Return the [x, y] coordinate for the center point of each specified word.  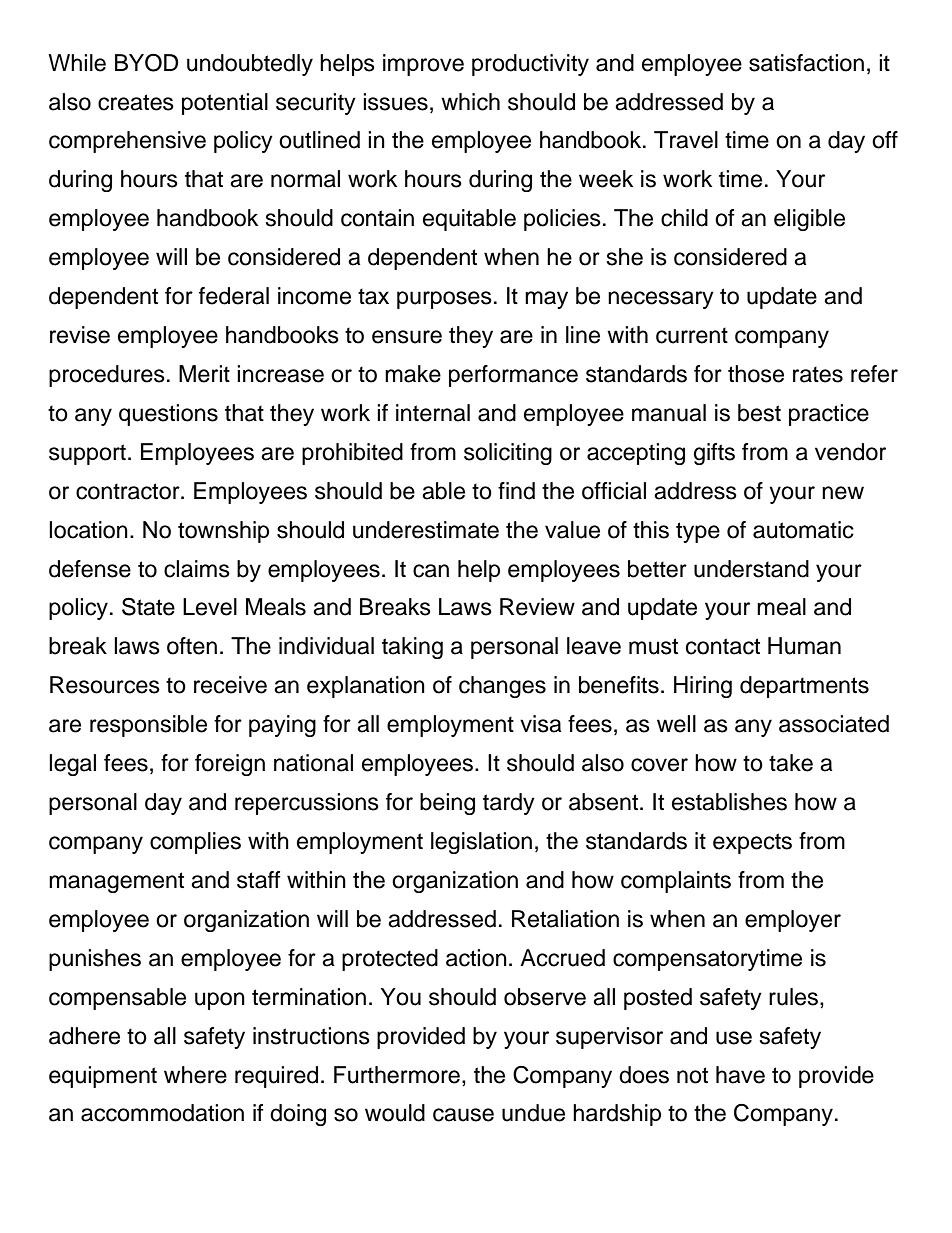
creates [136, 102]
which [470, 102]
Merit [204, 374]
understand [751, 569]
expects [752, 843]
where [195, 1075]
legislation [481, 843]
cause [463, 1115]
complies [195, 843]
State [148, 606]
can [431, 571]
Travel [686, 140]
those [756, 374]
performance [513, 376]
